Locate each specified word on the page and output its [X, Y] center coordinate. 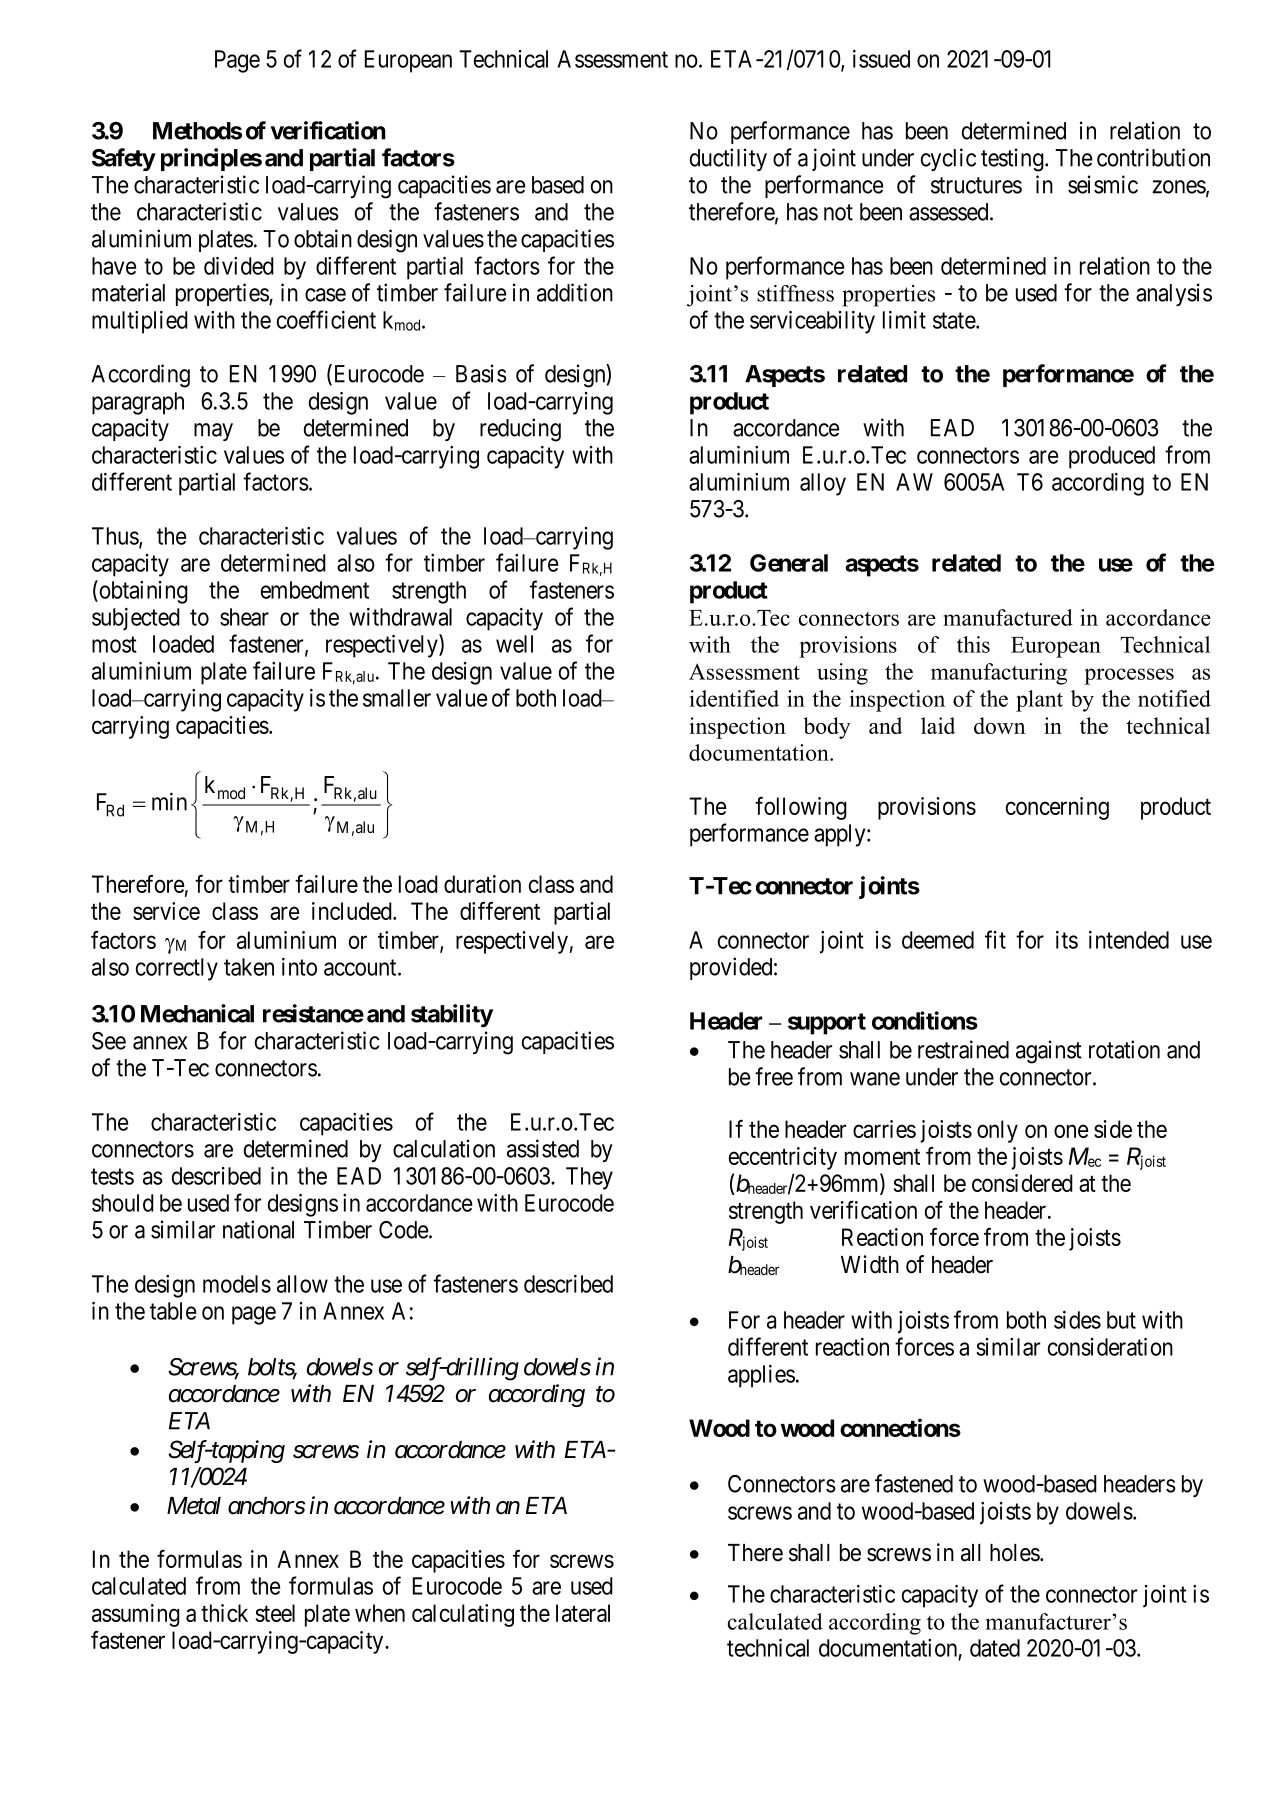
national [258, 1229]
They [589, 1178]
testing [1013, 160]
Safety [124, 159]
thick [224, 1613]
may [213, 432]
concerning [1057, 808]
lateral [583, 1613]
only [997, 1131]
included [353, 911]
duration [482, 884]
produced [1112, 457]
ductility [728, 159]
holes [1015, 1553]
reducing [520, 430]
